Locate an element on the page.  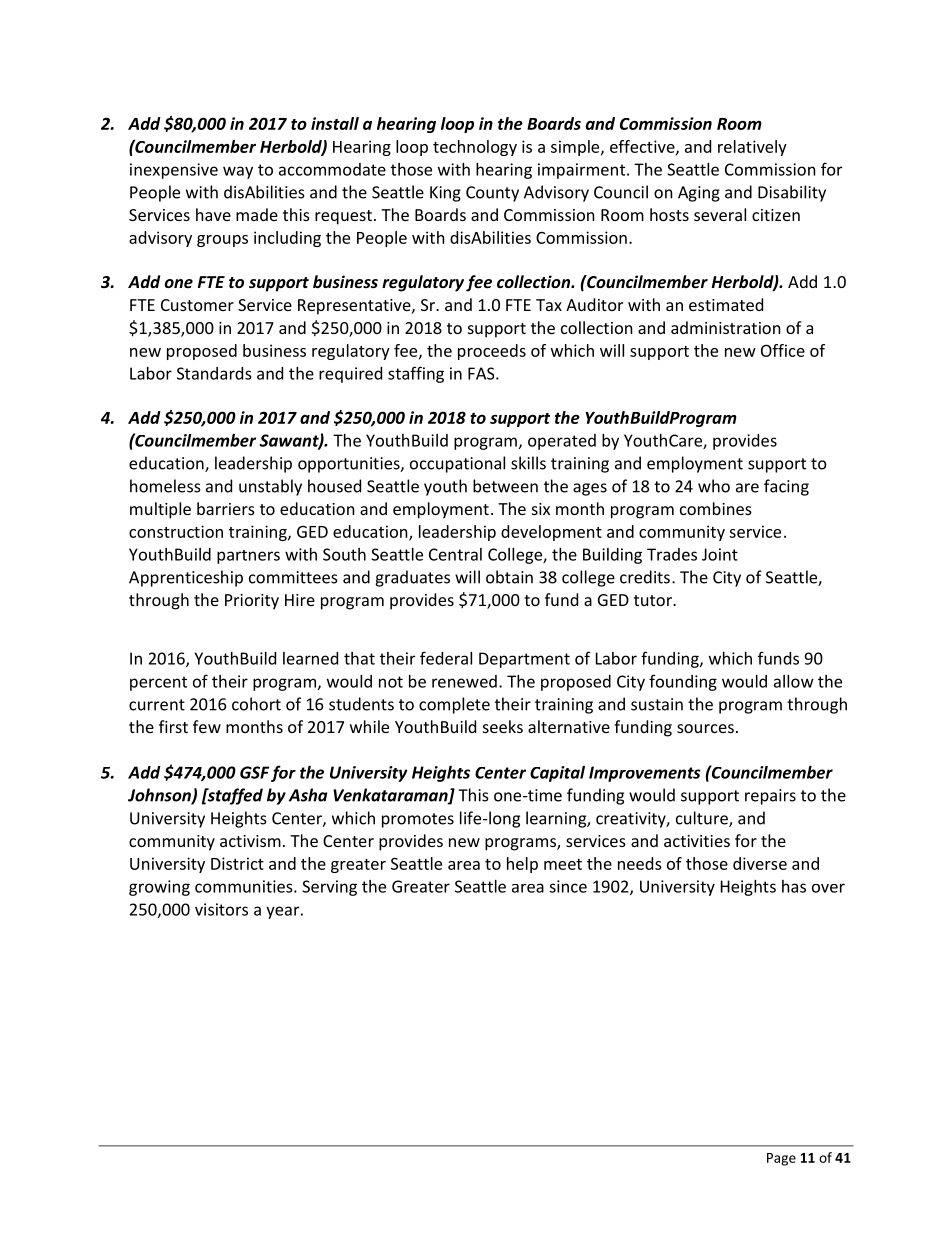
who is located at coordinates (714, 486).
